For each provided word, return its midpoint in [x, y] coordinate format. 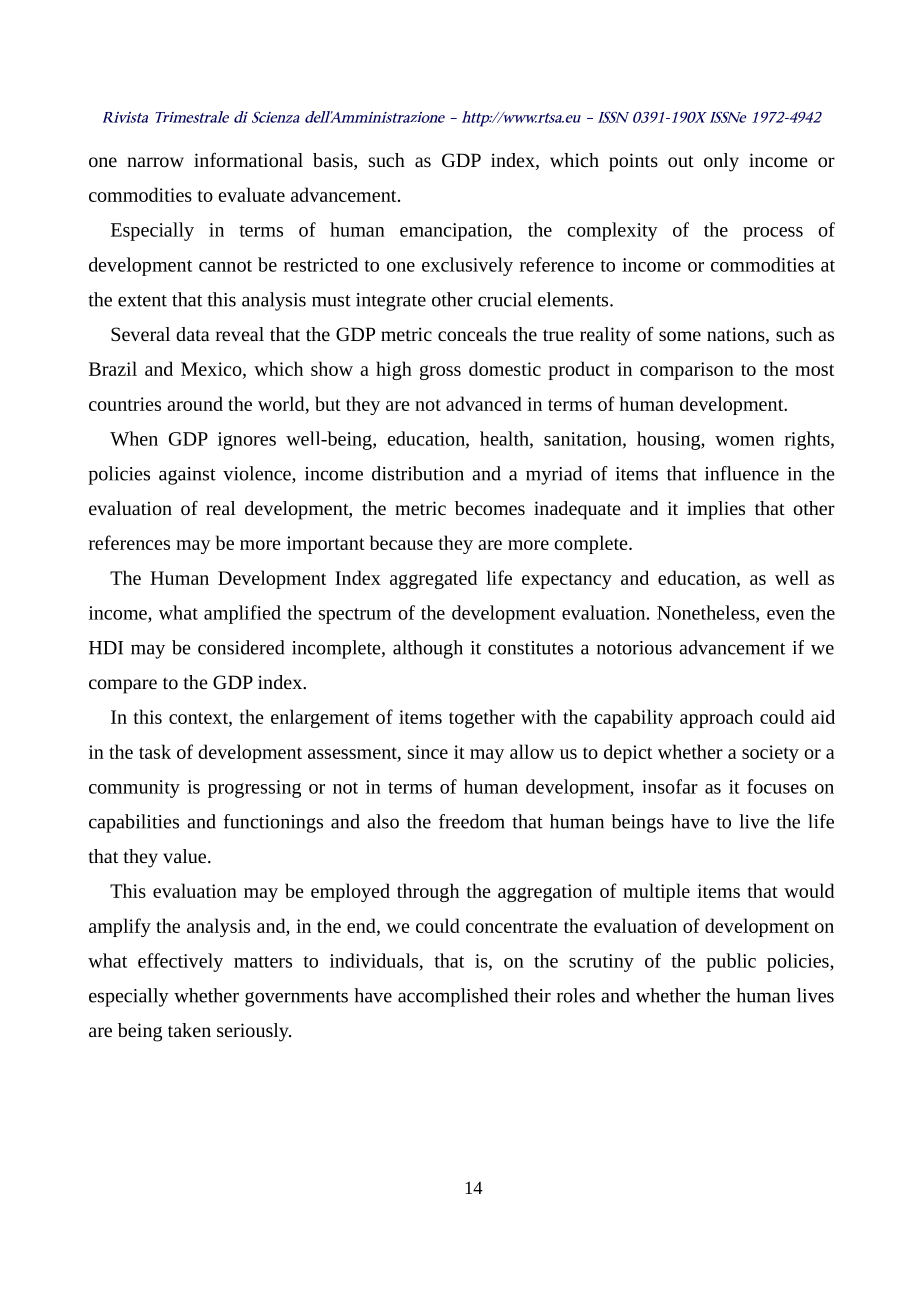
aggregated [433, 579]
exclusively [467, 266]
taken [189, 1030]
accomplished [453, 997]
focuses [777, 786]
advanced [484, 403]
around [195, 403]
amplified [242, 614]
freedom [472, 821]
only [721, 162]
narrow [155, 162]
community [134, 789]
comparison [687, 371]
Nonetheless [707, 613]
